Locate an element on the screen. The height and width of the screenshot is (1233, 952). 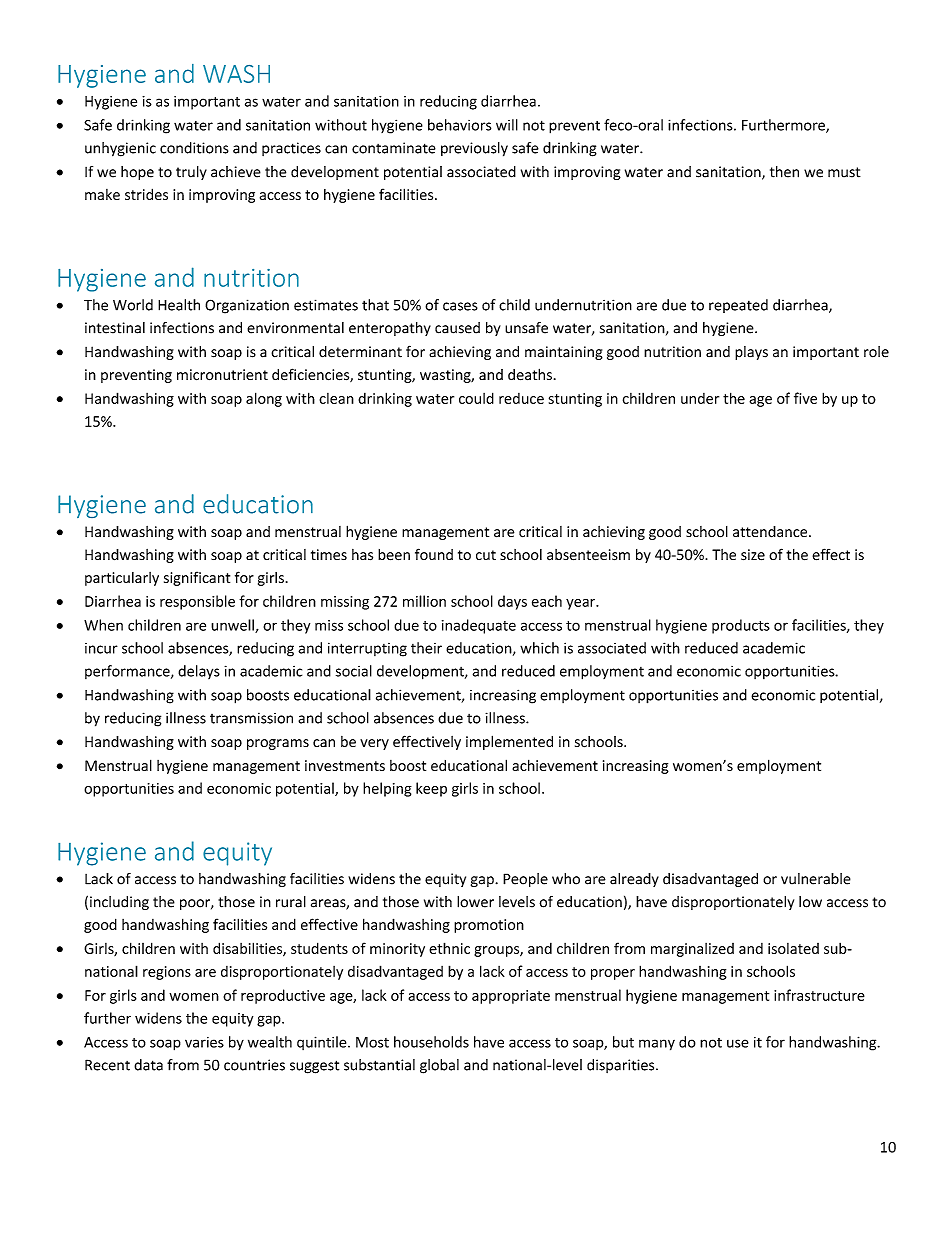
implemented is located at coordinates (509, 742).
